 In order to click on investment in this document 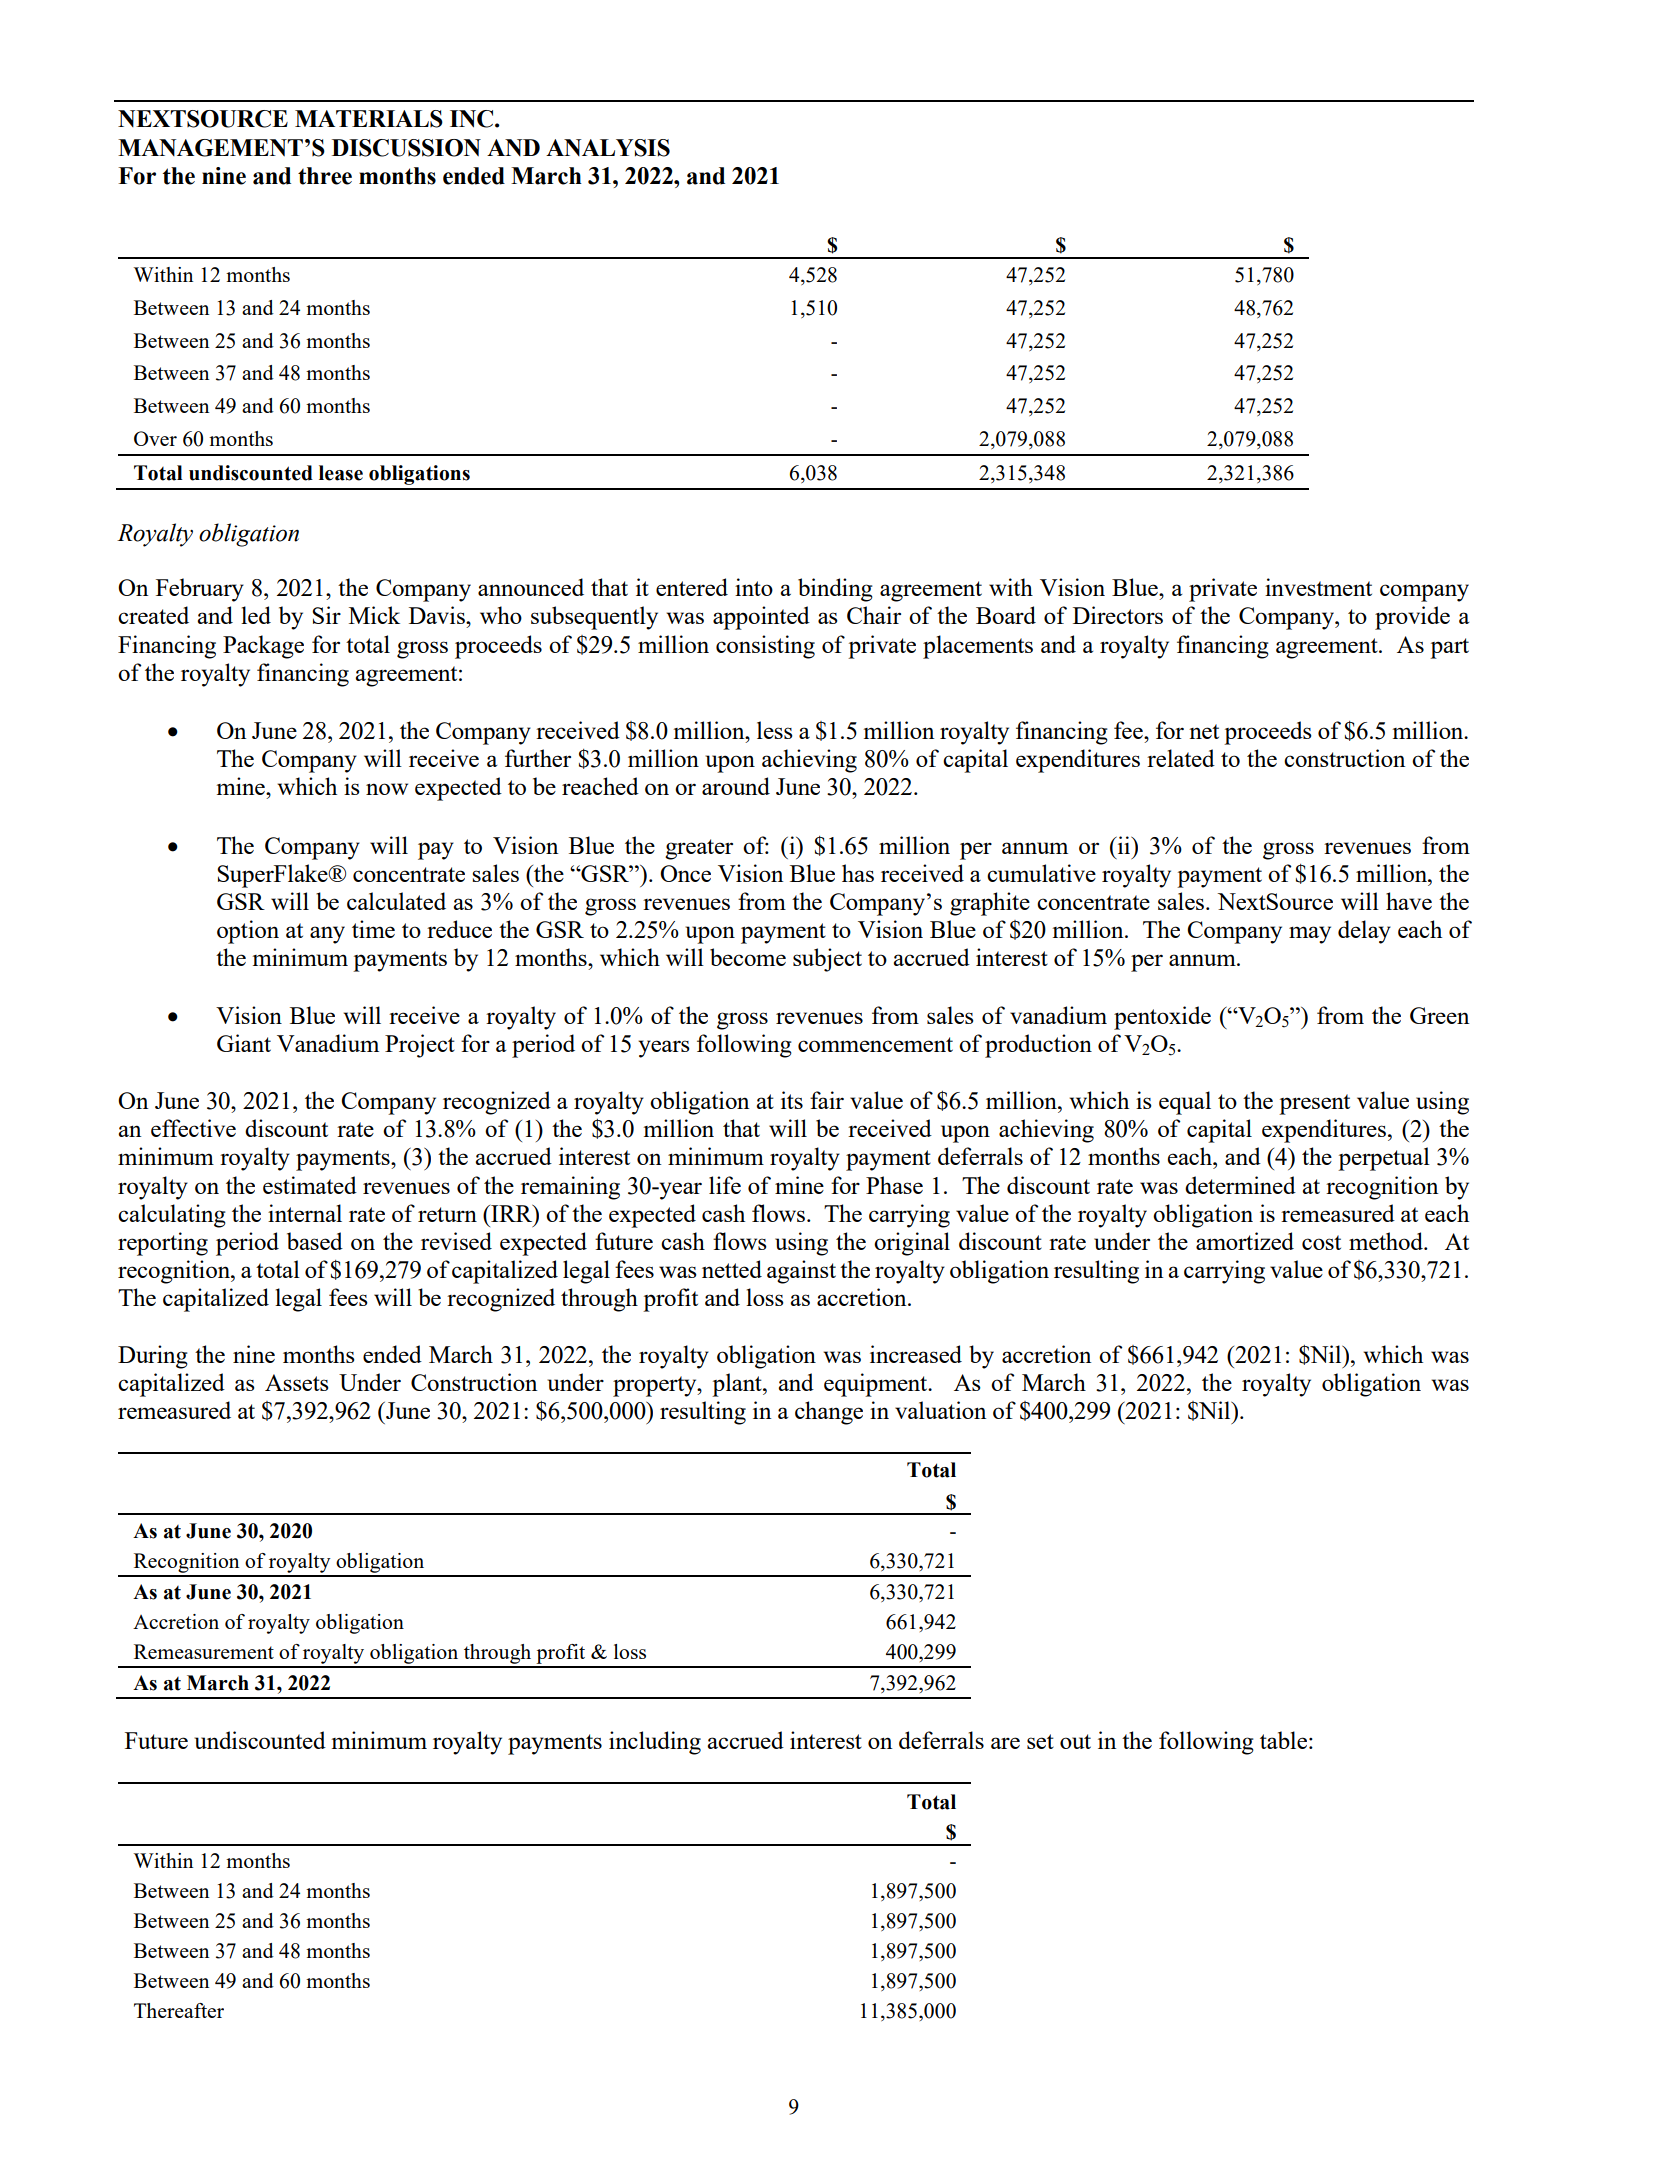, I will do `click(1318, 587)`.
